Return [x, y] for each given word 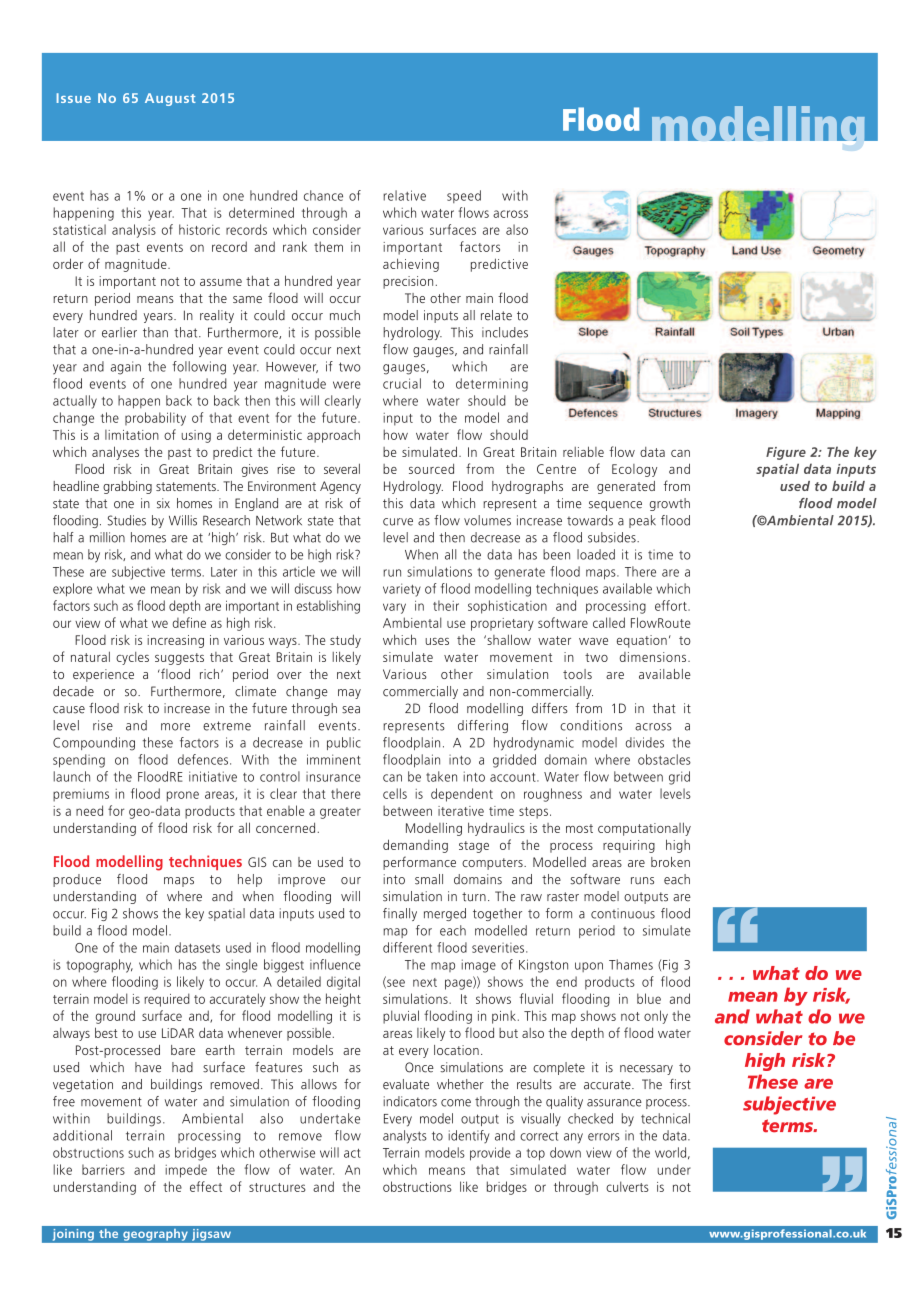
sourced [431, 468]
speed [464, 196]
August [170, 99]
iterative [461, 811]
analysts [405, 1137]
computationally [644, 829]
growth [670, 504]
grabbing [127, 487]
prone [183, 796]
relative [404, 195]
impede [186, 1171]
